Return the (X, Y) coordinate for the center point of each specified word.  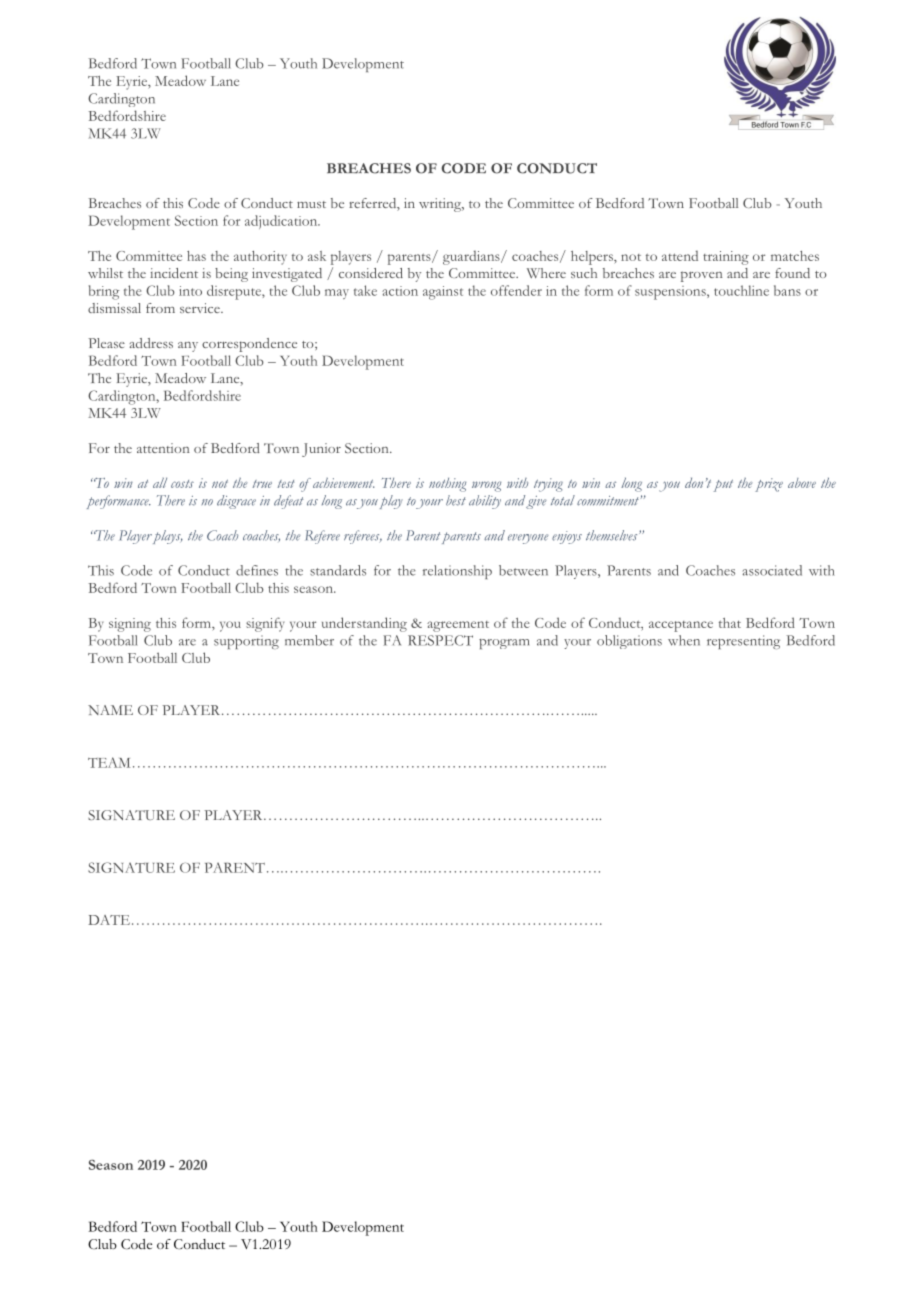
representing (743, 642)
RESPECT (440, 640)
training (726, 258)
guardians (472, 257)
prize (769, 485)
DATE (109, 920)
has (196, 256)
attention (163, 448)
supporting (246, 642)
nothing (447, 485)
